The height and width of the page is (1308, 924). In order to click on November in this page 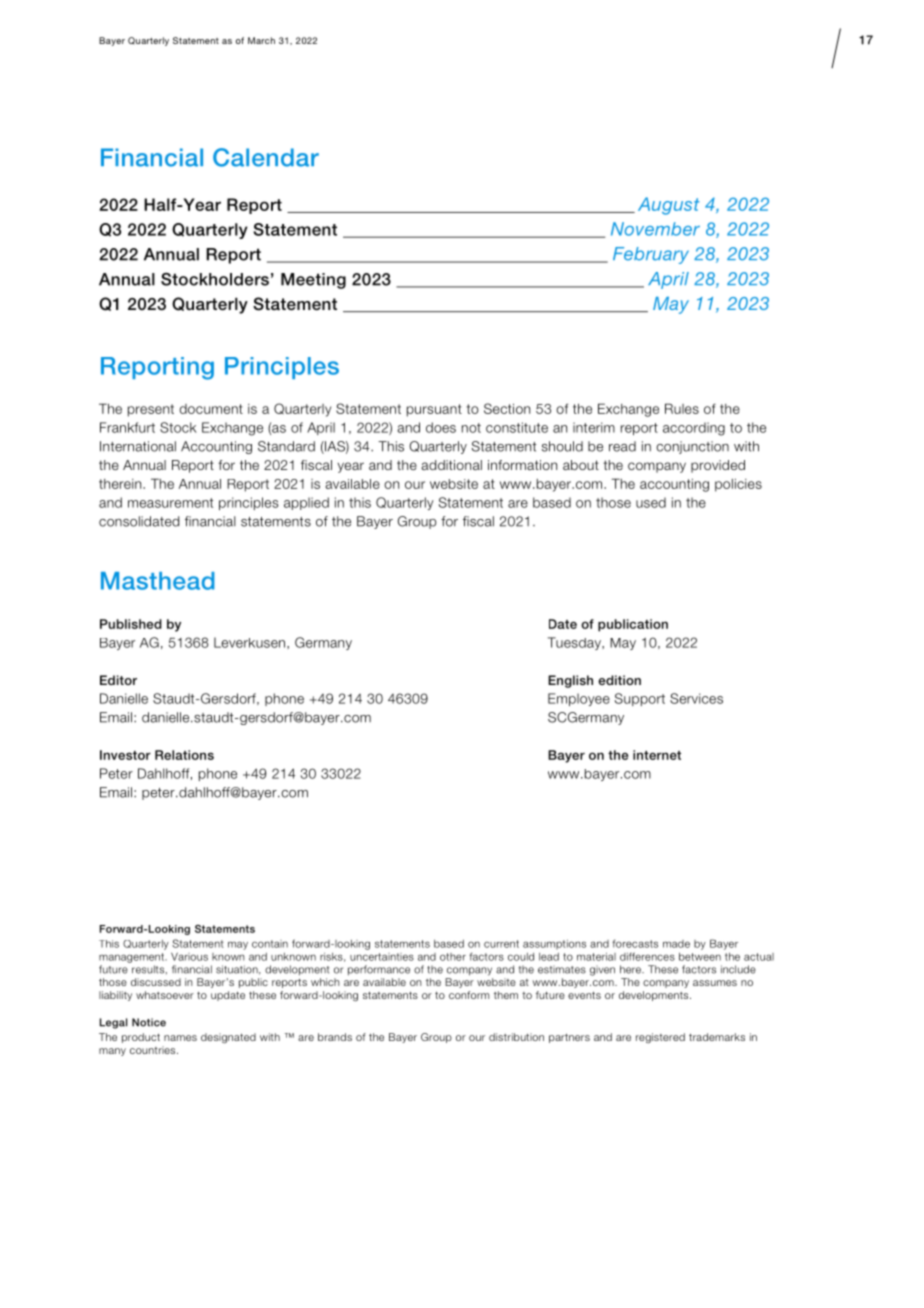, I will do `click(655, 229)`.
